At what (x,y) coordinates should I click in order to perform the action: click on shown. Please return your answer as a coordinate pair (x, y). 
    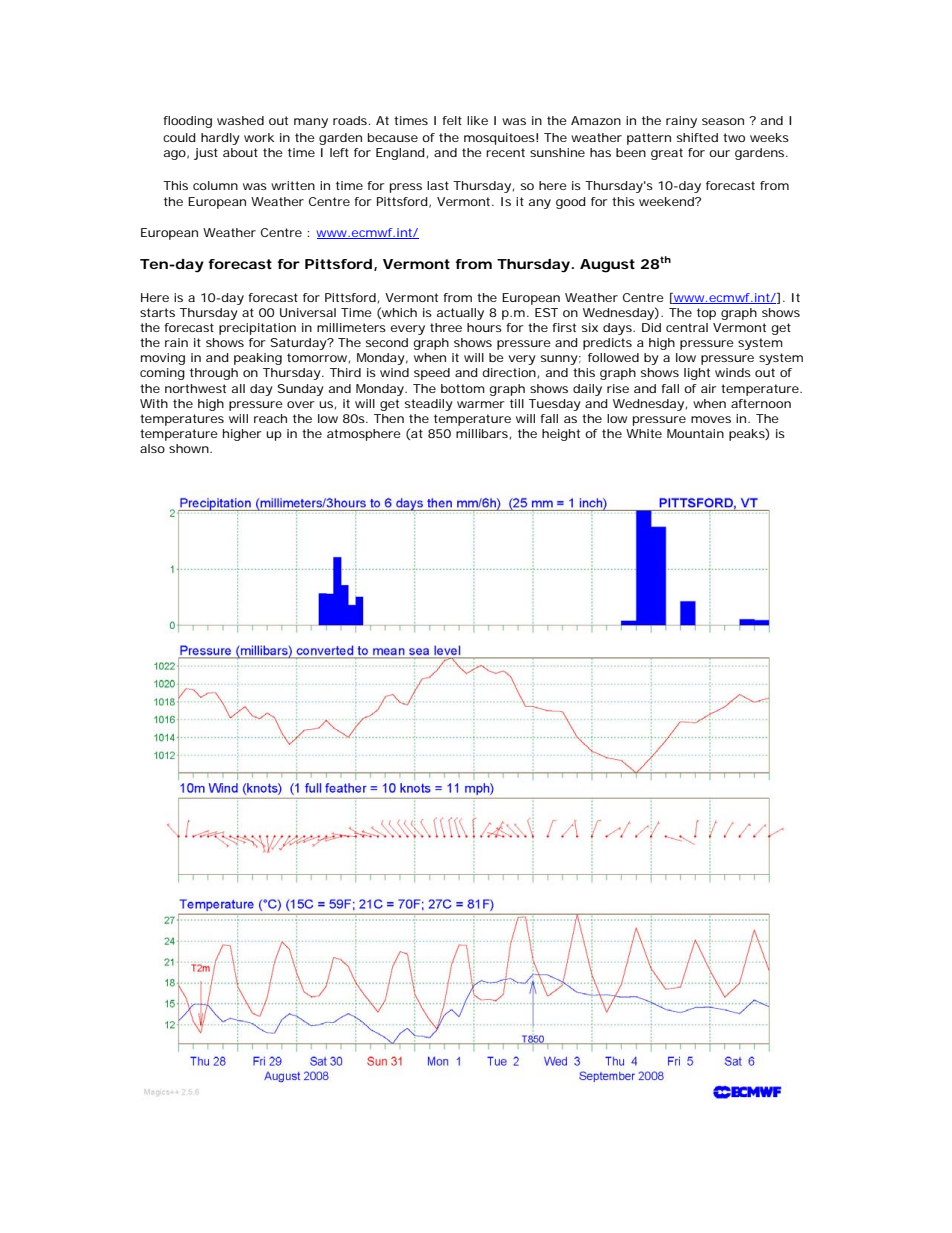
    Looking at the image, I should click on (189, 448).
